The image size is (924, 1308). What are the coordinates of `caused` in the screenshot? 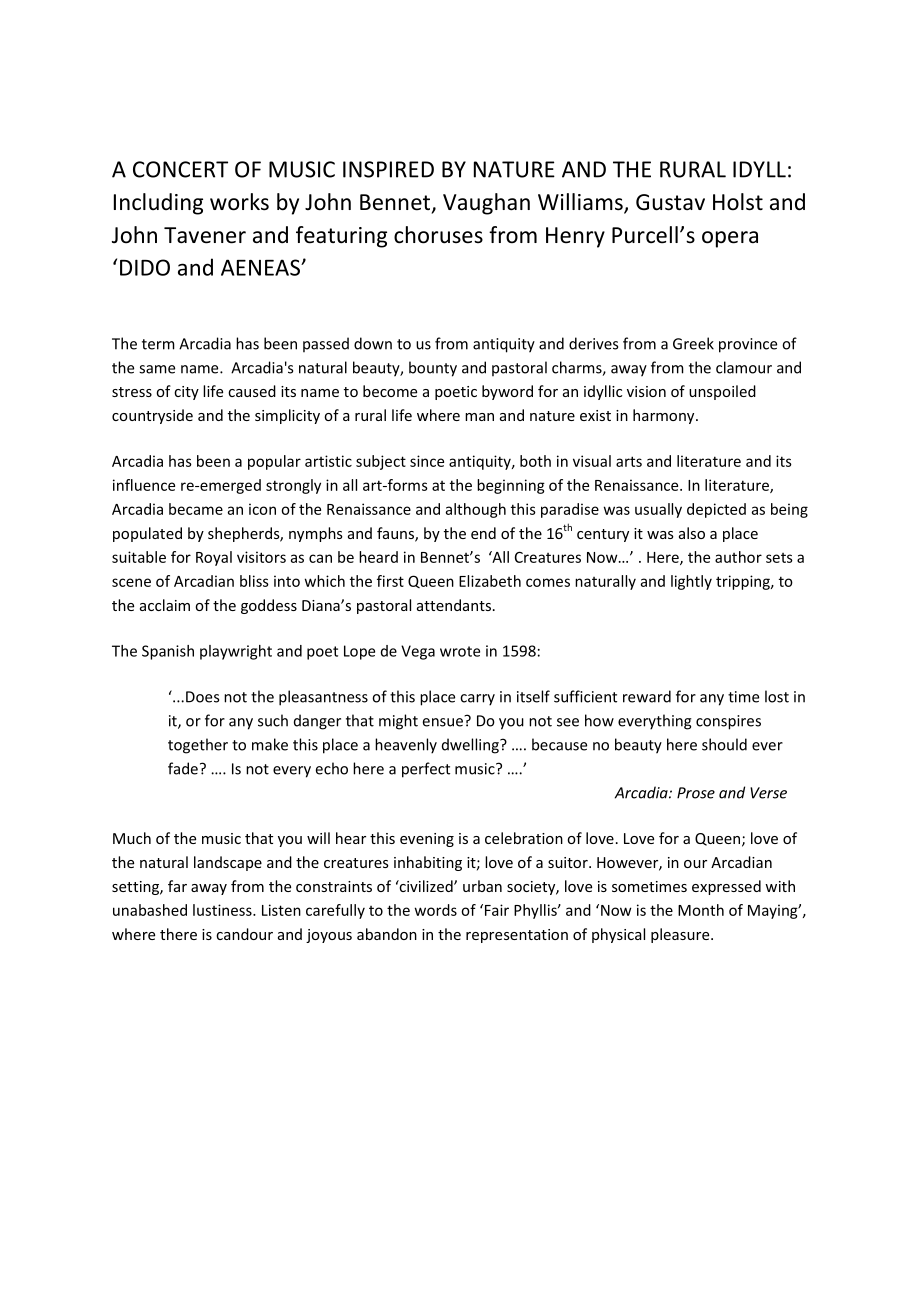 It's located at (252, 391).
